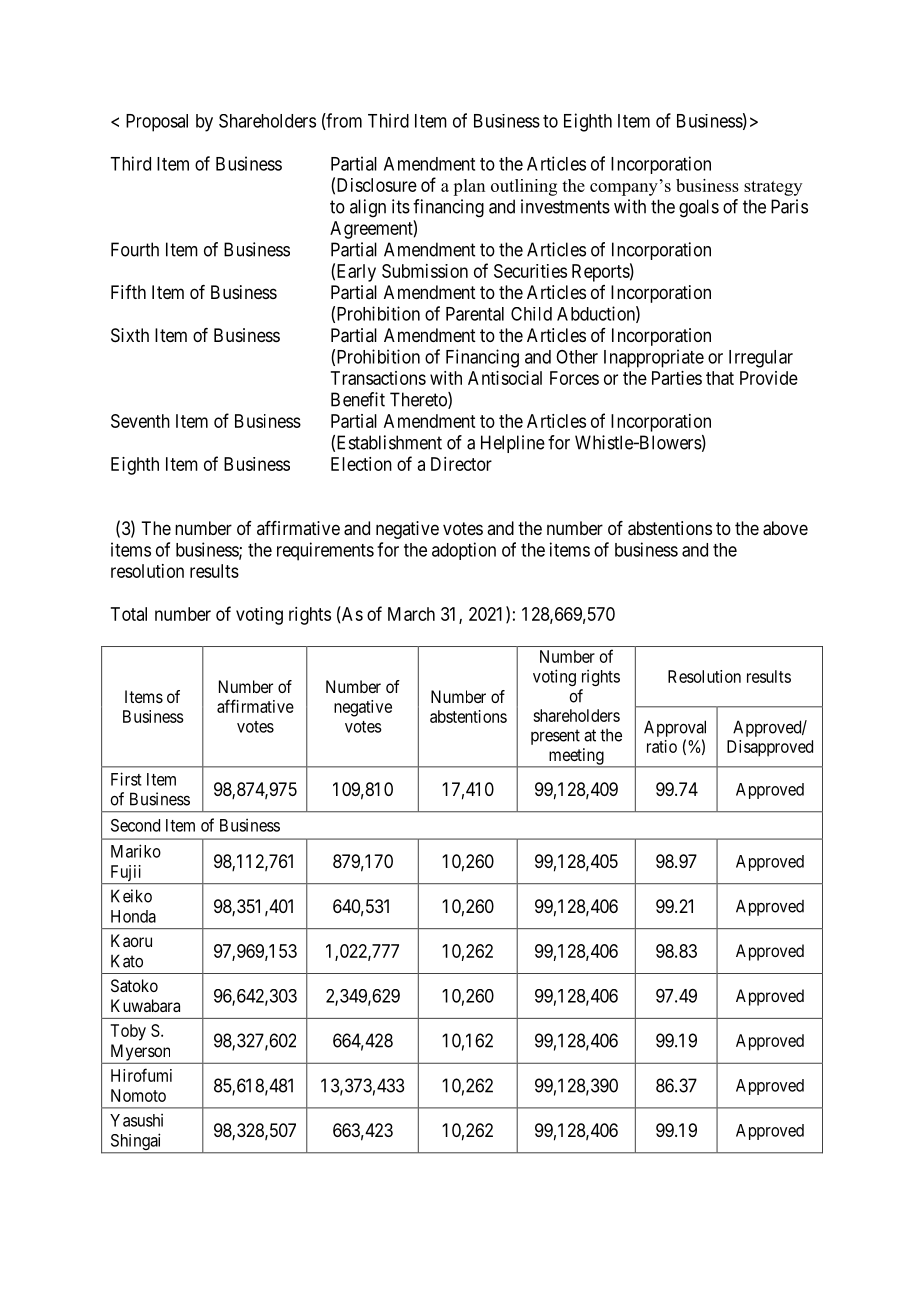 This document has height=1308, width=924. What do you see at coordinates (464, 551) in the document?
I see `adoption` at bounding box center [464, 551].
